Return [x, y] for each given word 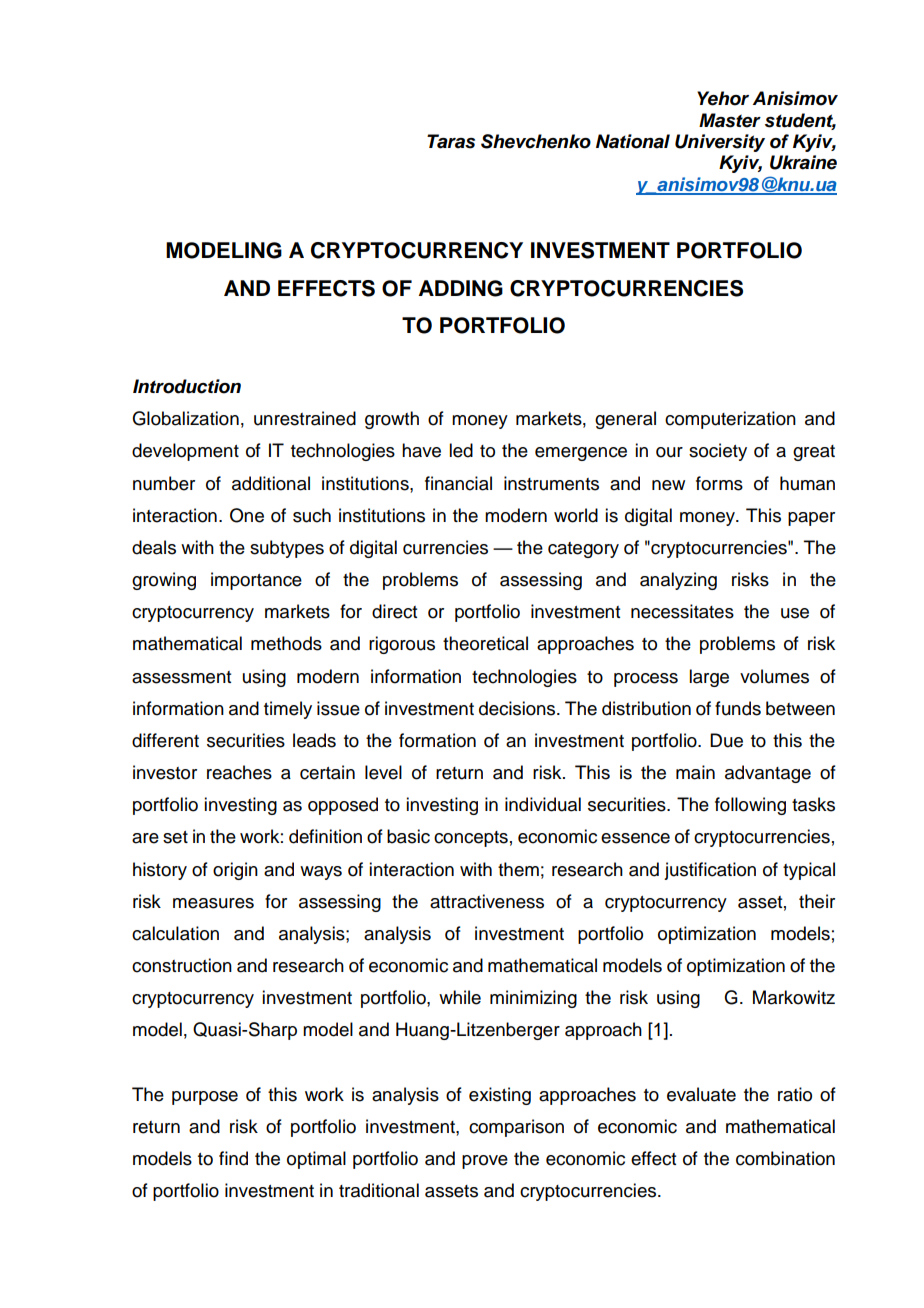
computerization [730, 420]
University [720, 143]
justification [710, 871]
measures [213, 903]
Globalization [185, 418]
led [461, 450]
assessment [181, 677]
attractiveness [487, 901]
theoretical [485, 643]
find [233, 1158]
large [709, 678]
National [633, 141]
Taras [451, 141]
